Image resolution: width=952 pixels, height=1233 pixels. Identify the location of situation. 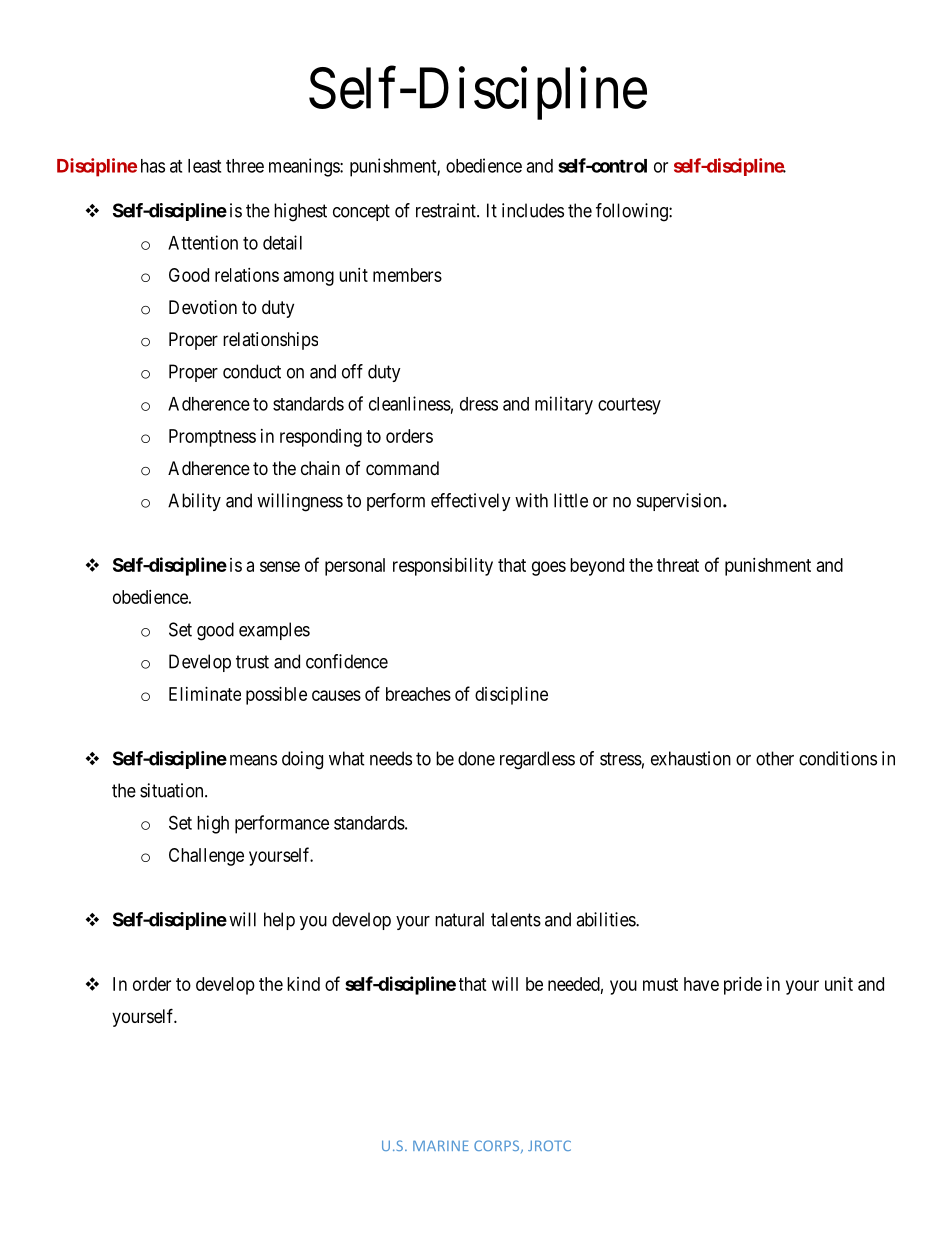
(173, 790).
